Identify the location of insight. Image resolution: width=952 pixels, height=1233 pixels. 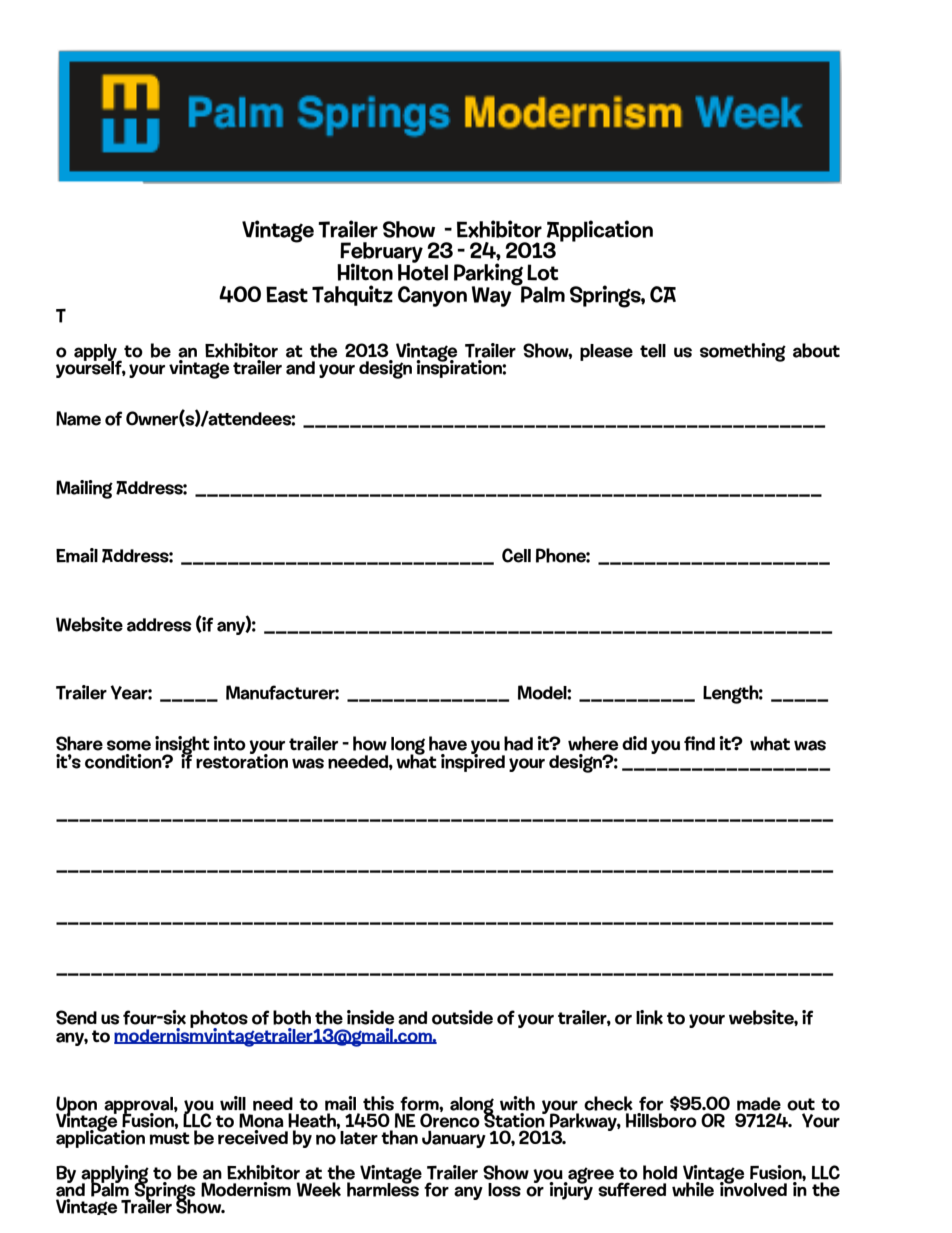
(182, 746).
